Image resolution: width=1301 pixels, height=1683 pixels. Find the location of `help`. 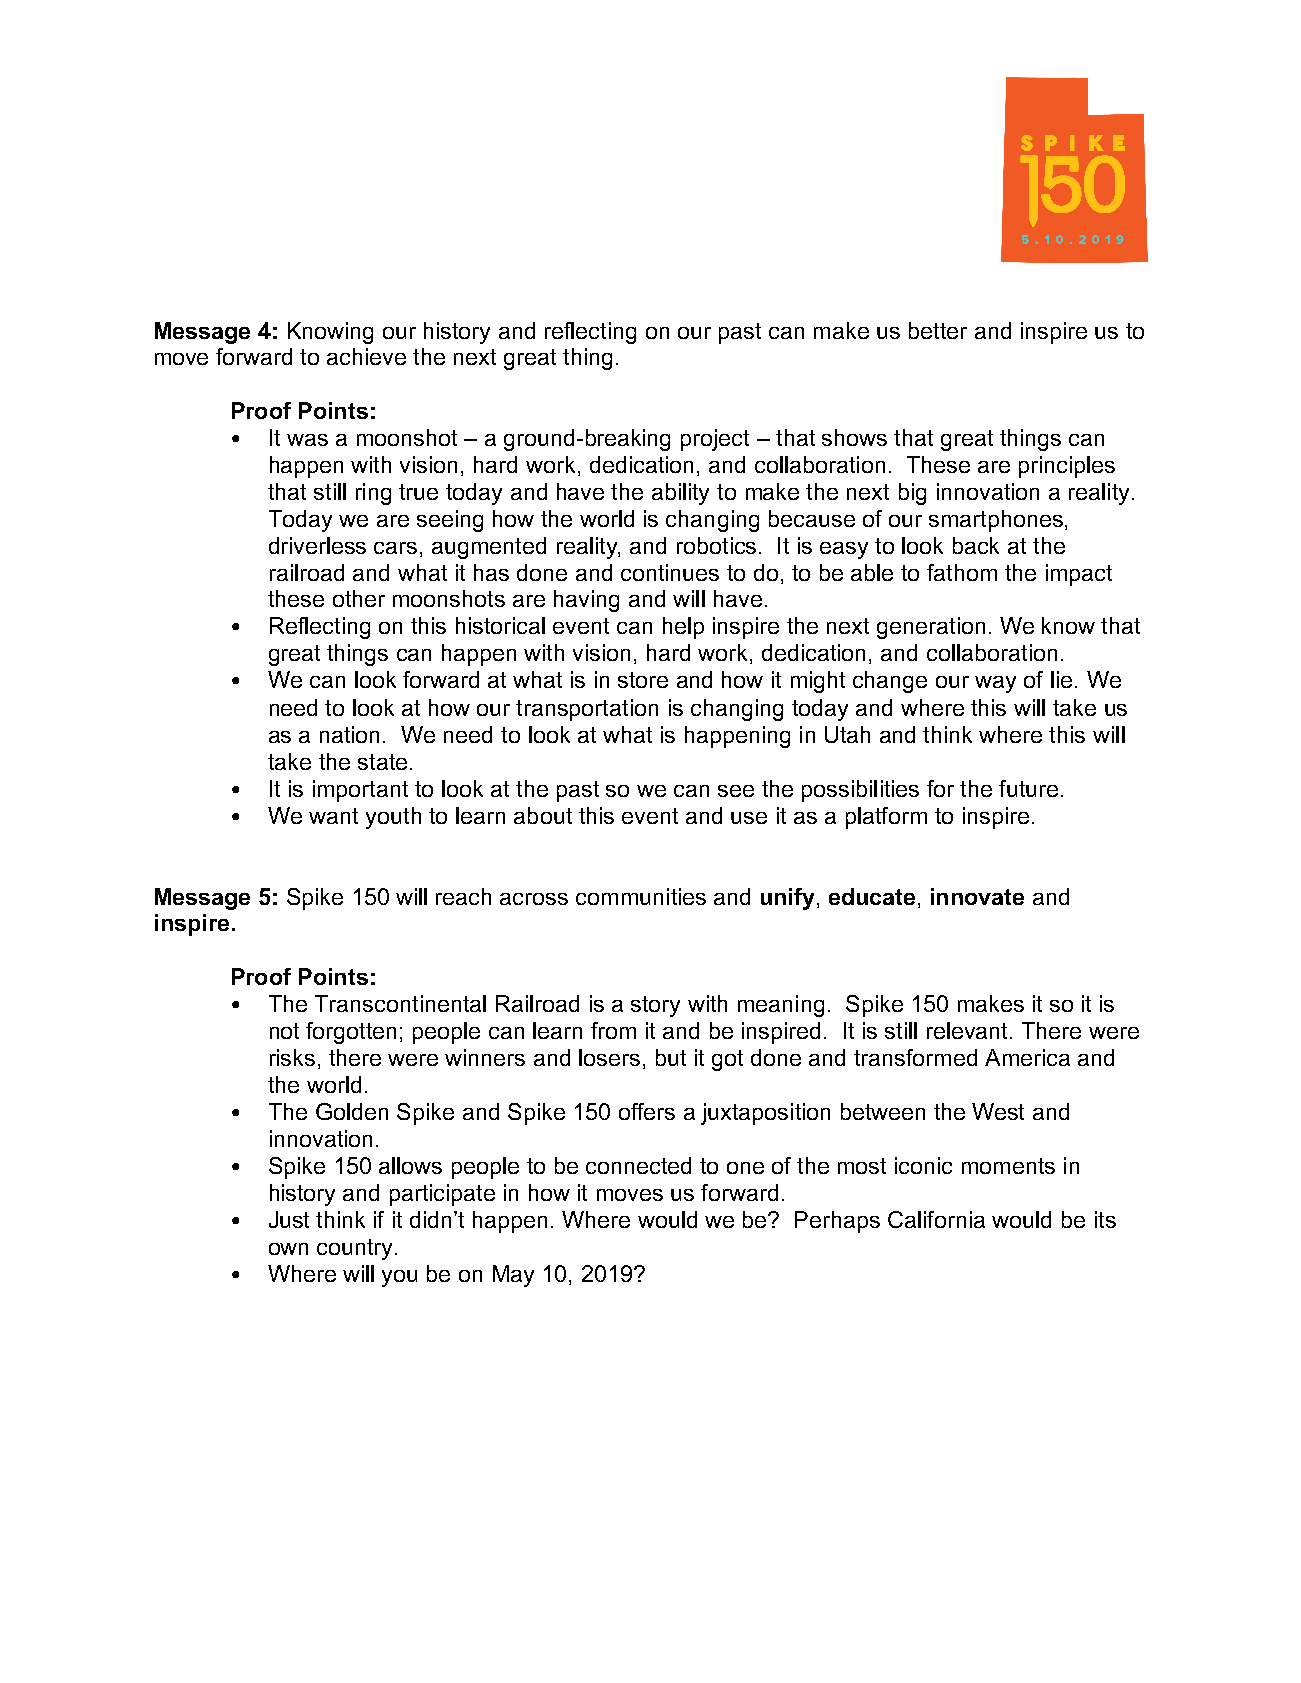

help is located at coordinates (683, 628).
